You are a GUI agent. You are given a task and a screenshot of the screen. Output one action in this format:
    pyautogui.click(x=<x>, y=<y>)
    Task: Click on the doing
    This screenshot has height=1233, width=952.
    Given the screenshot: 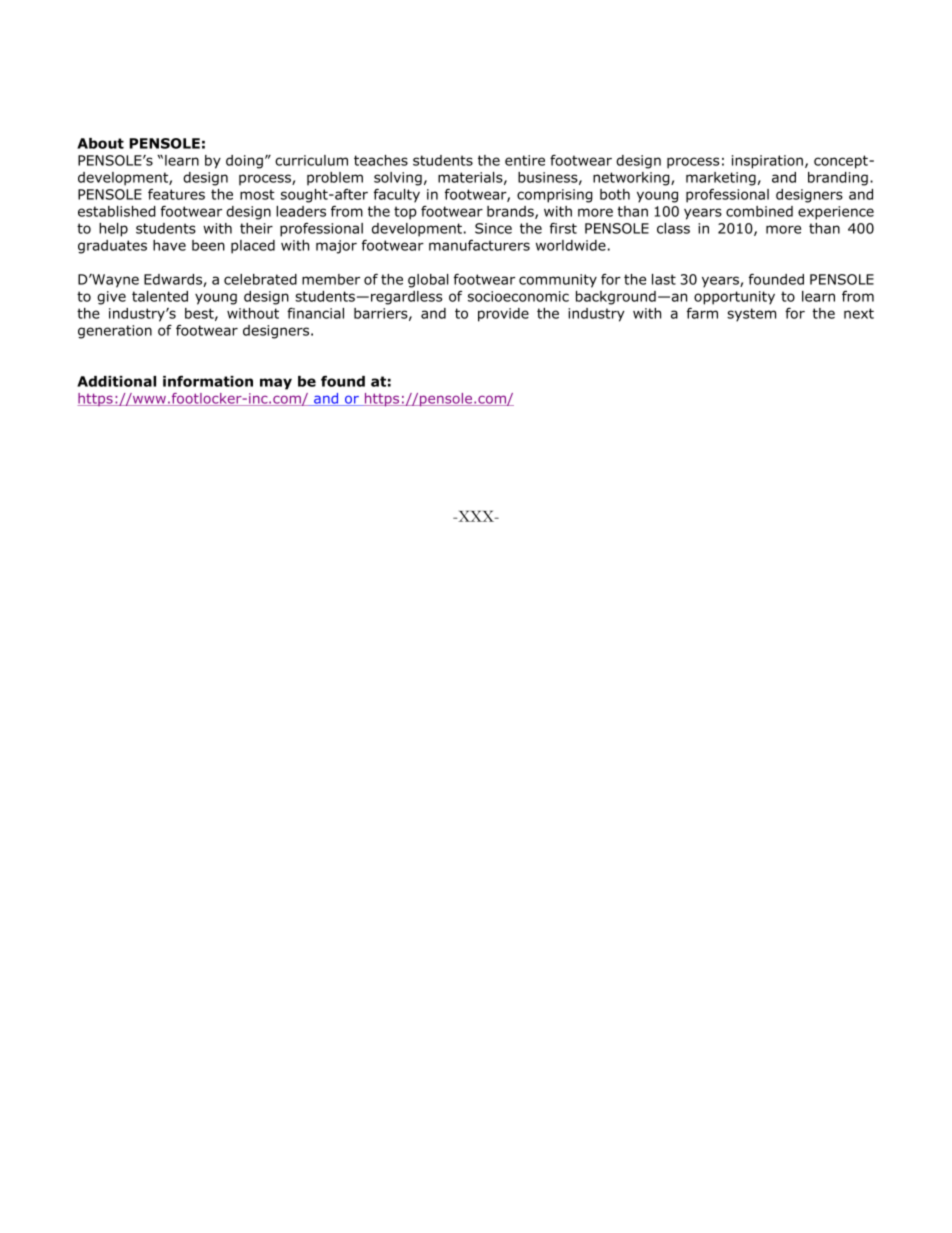 What is the action you would take?
    pyautogui.click(x=244, y=162)
